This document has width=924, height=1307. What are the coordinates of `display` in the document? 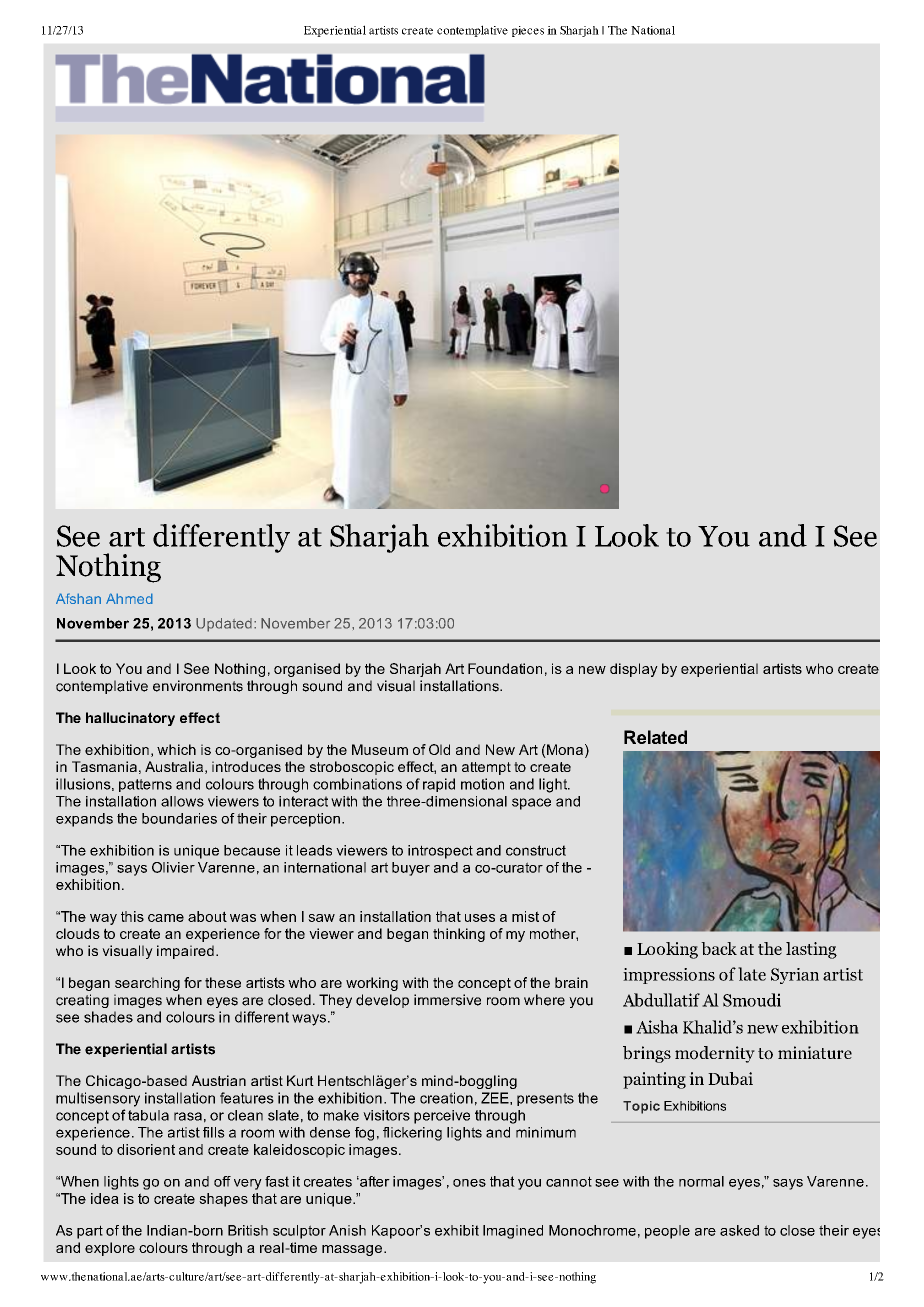 It's located at (634, 670).
